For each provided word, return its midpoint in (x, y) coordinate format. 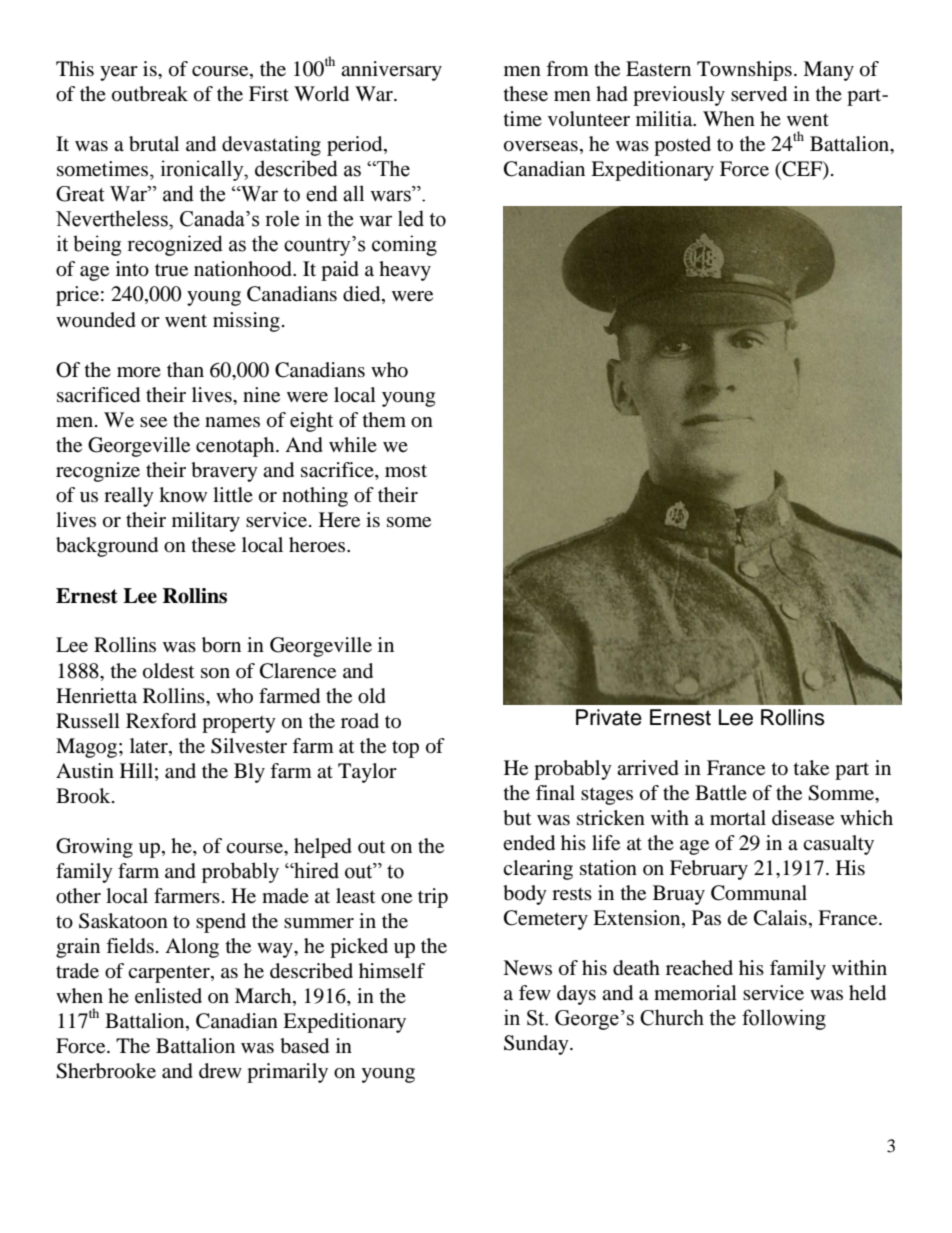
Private (609, 717)
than (185, 370)
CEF (802, 170)
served (759, 94)
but (517, 818)
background (107, 547)
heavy (405, 271)
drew (220, 1071)
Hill (136, 770)
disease (803, 818)
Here (339, 520)
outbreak (150, 94)
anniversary (391, 71)
